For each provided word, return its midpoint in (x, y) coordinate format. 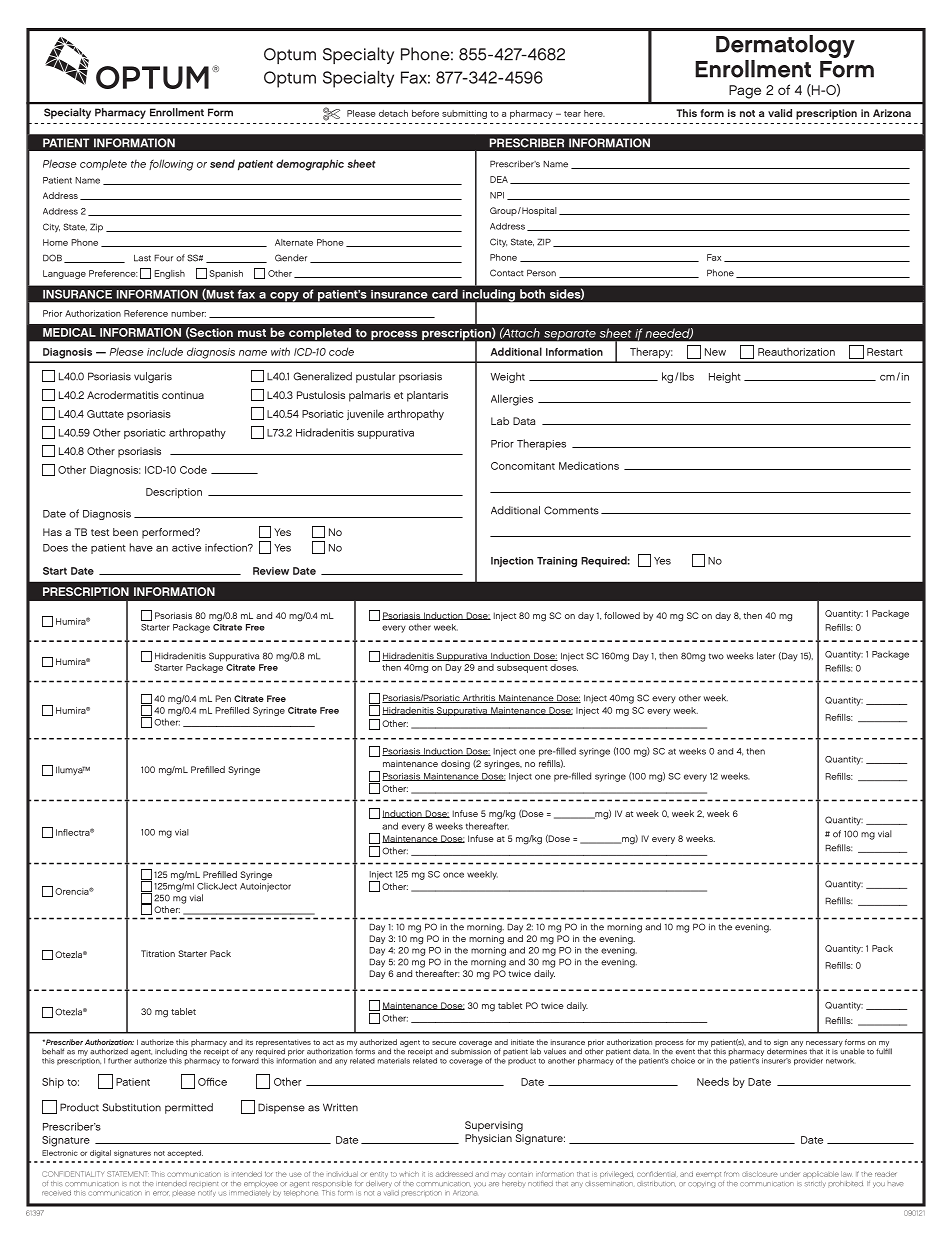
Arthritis (479, 698)
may (498, 1175)
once (453, 875)
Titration (158, 953)
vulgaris (153, 377)
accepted (185, 1154)
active (186, 548)
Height (725, 377)
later (766, 656)
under (790, 1174)
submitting (464, 114)
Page (745, 92)
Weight (507, 377)
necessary (824, 1045)
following (171, 165)
